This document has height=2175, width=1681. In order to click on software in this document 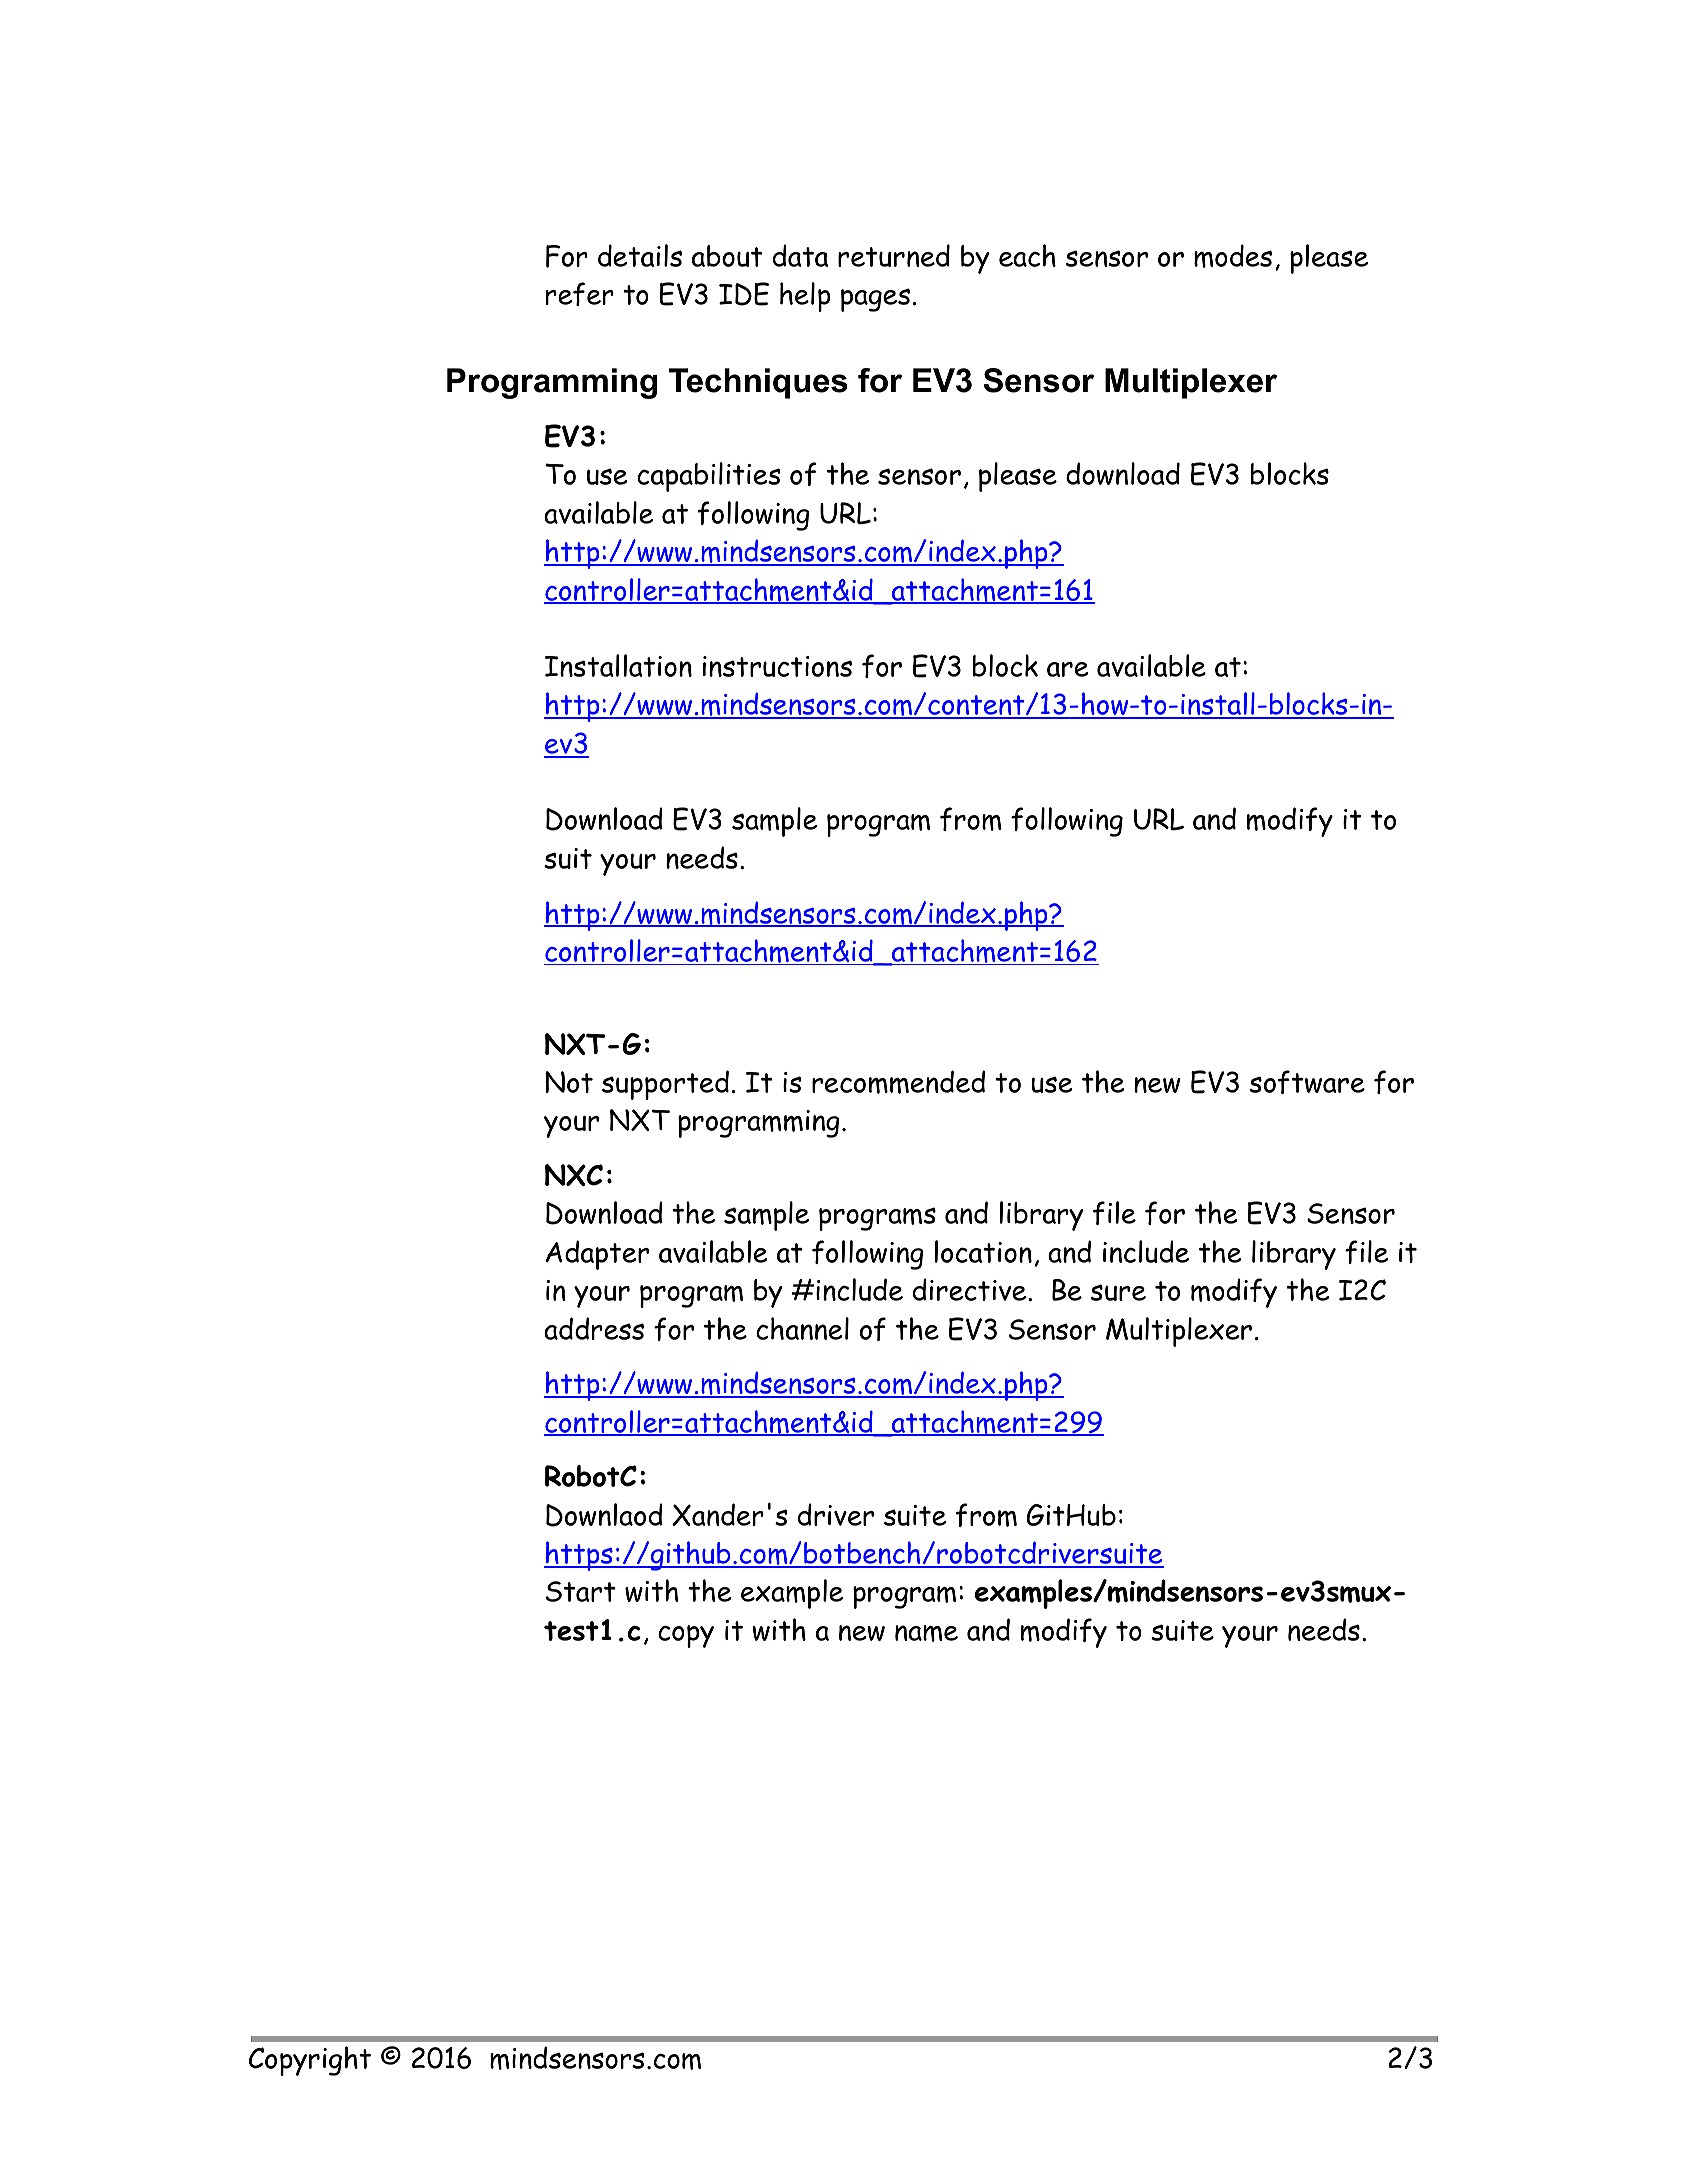, I will do `click(1307, 1082)`.
